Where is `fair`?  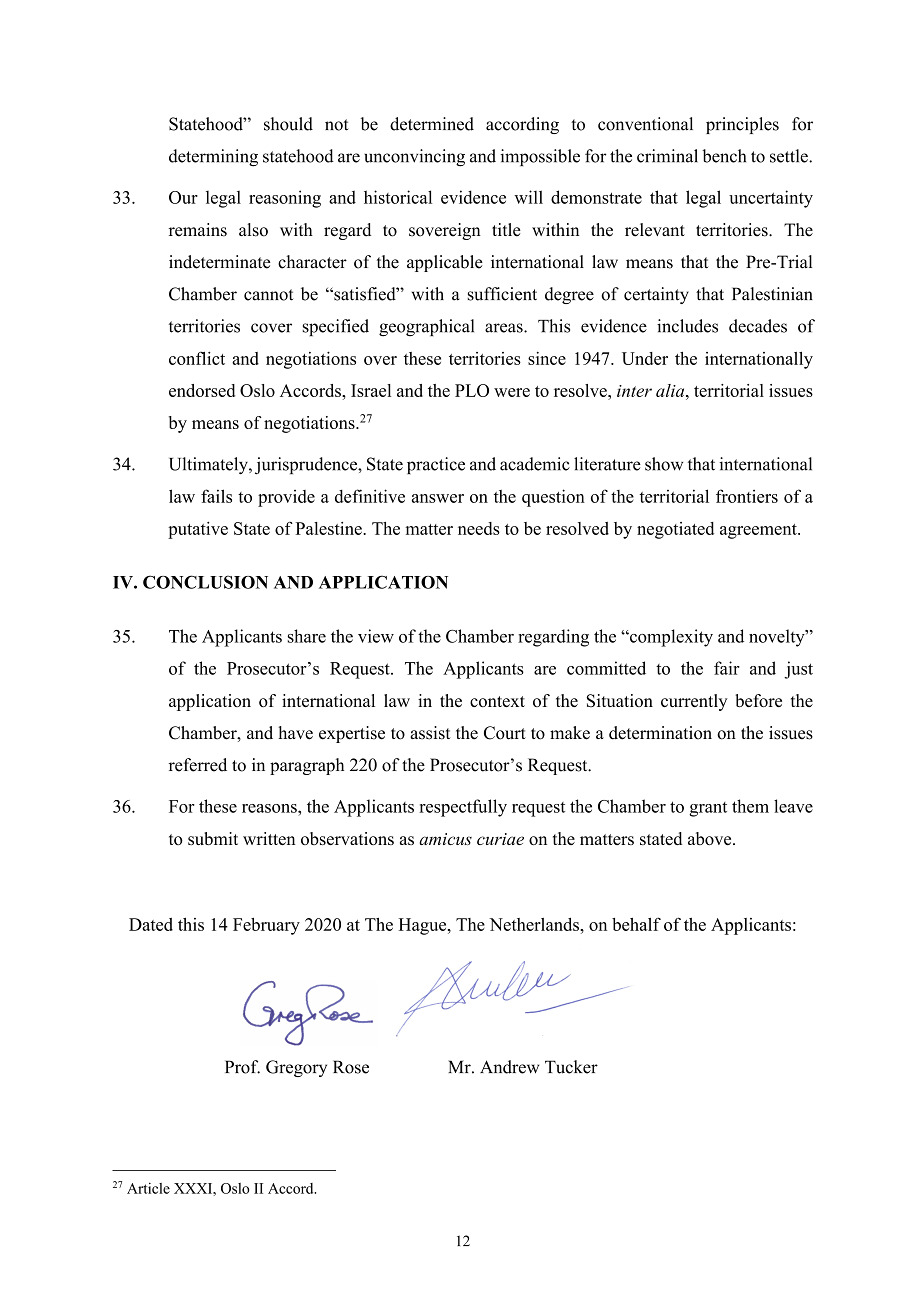
fair is located at coordinates (727, 668).
